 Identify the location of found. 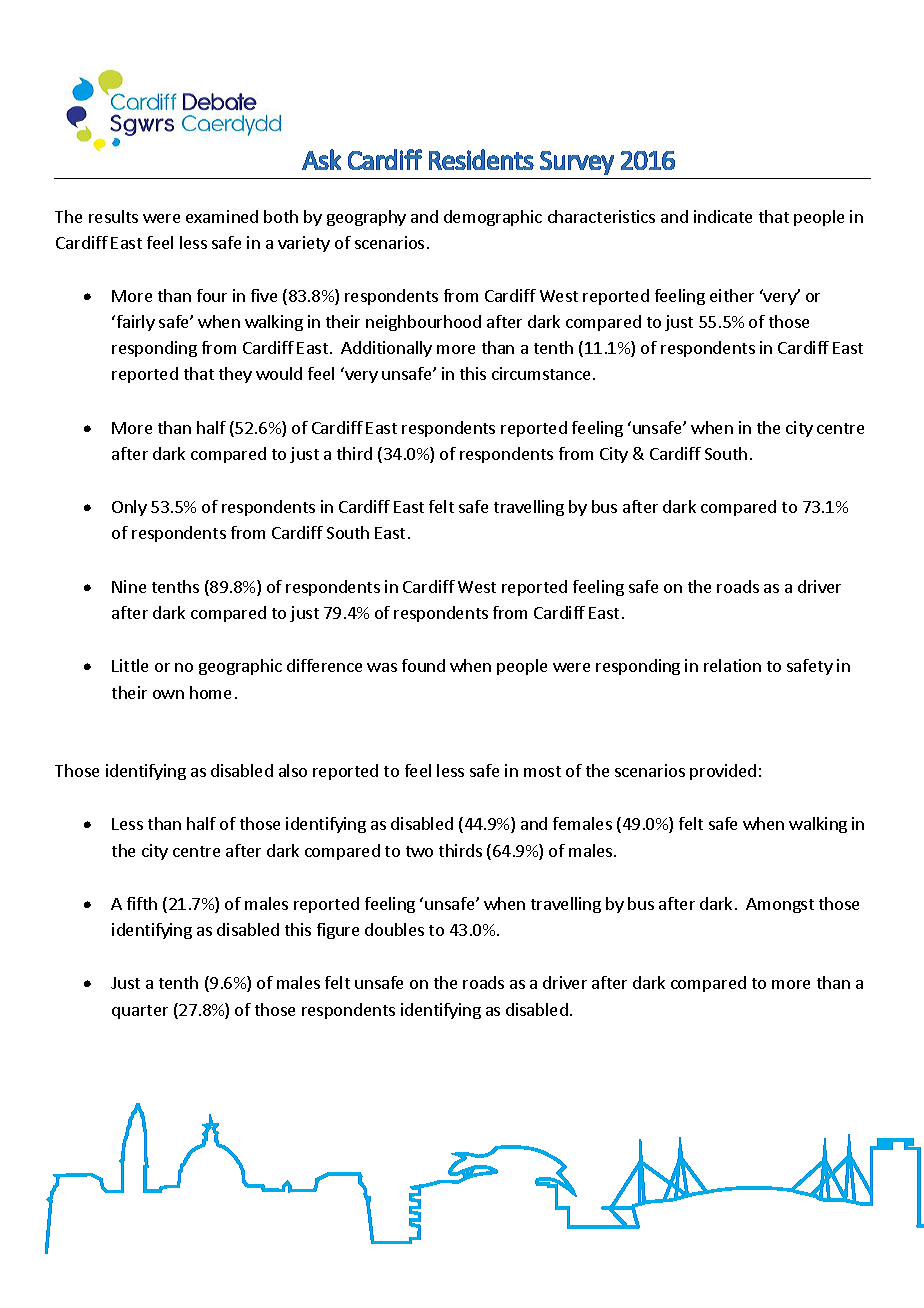
(423, 665).
